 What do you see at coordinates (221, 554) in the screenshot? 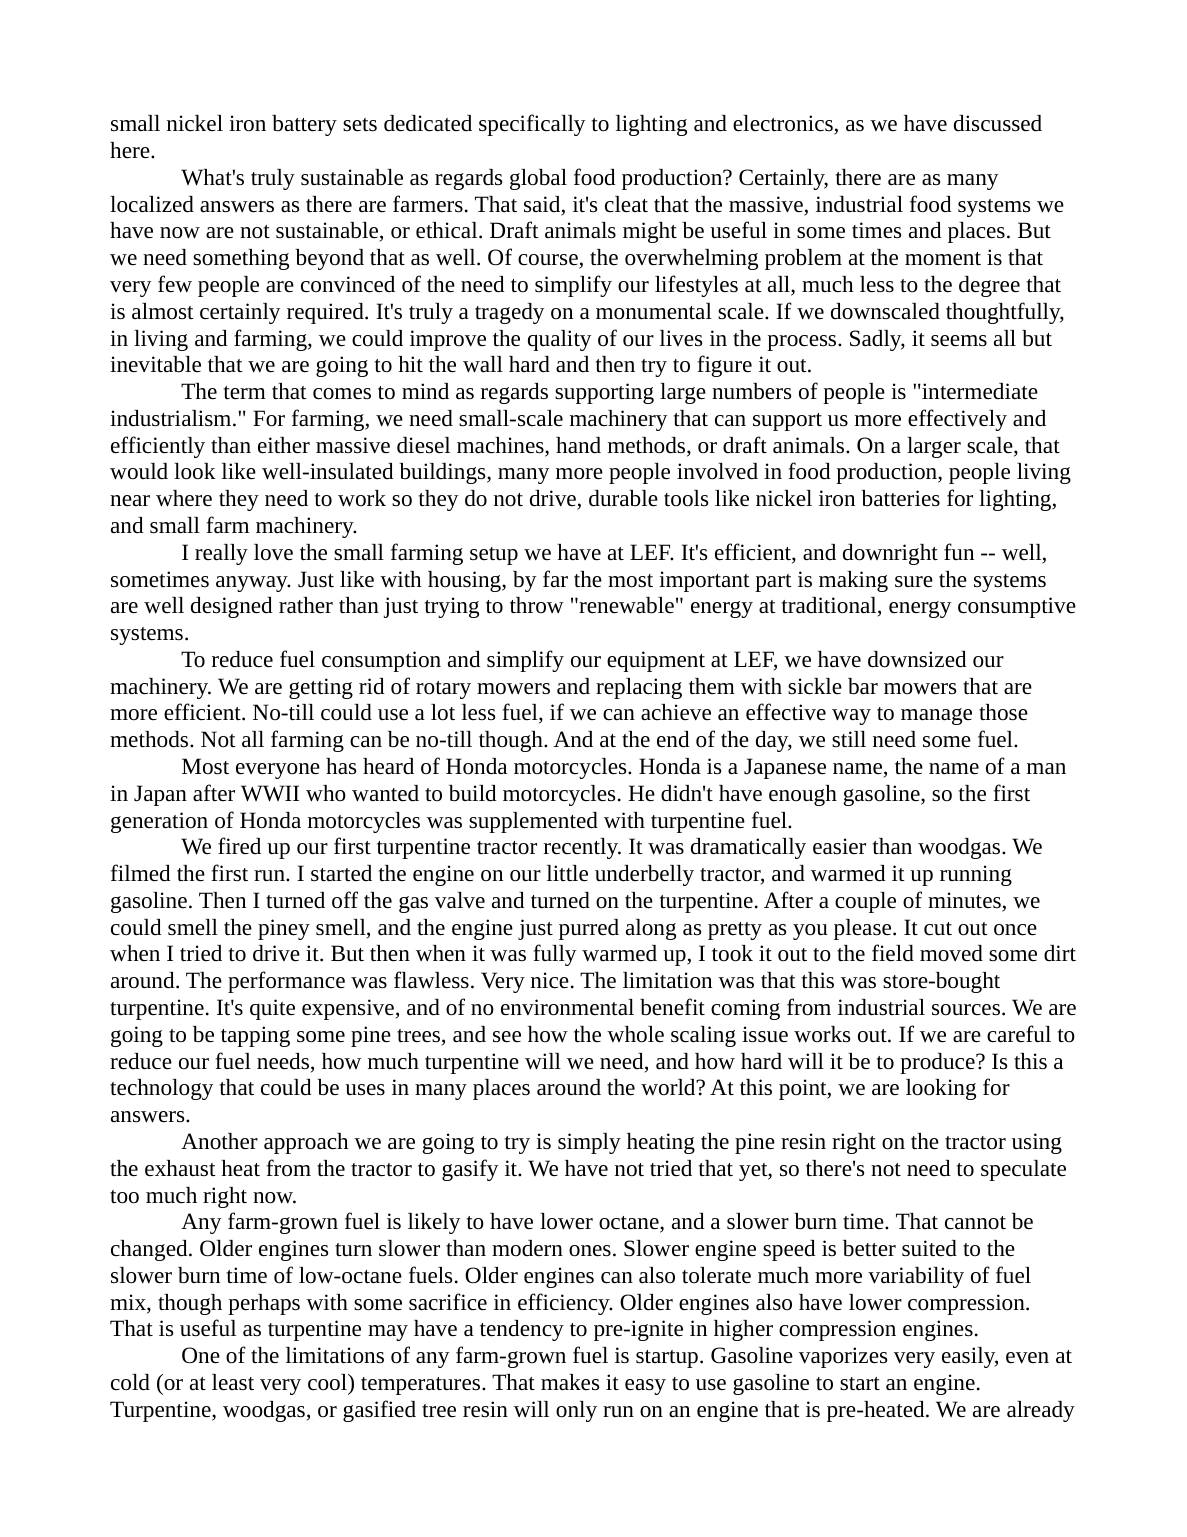
I see `really` at bounding box center [221, 554].
